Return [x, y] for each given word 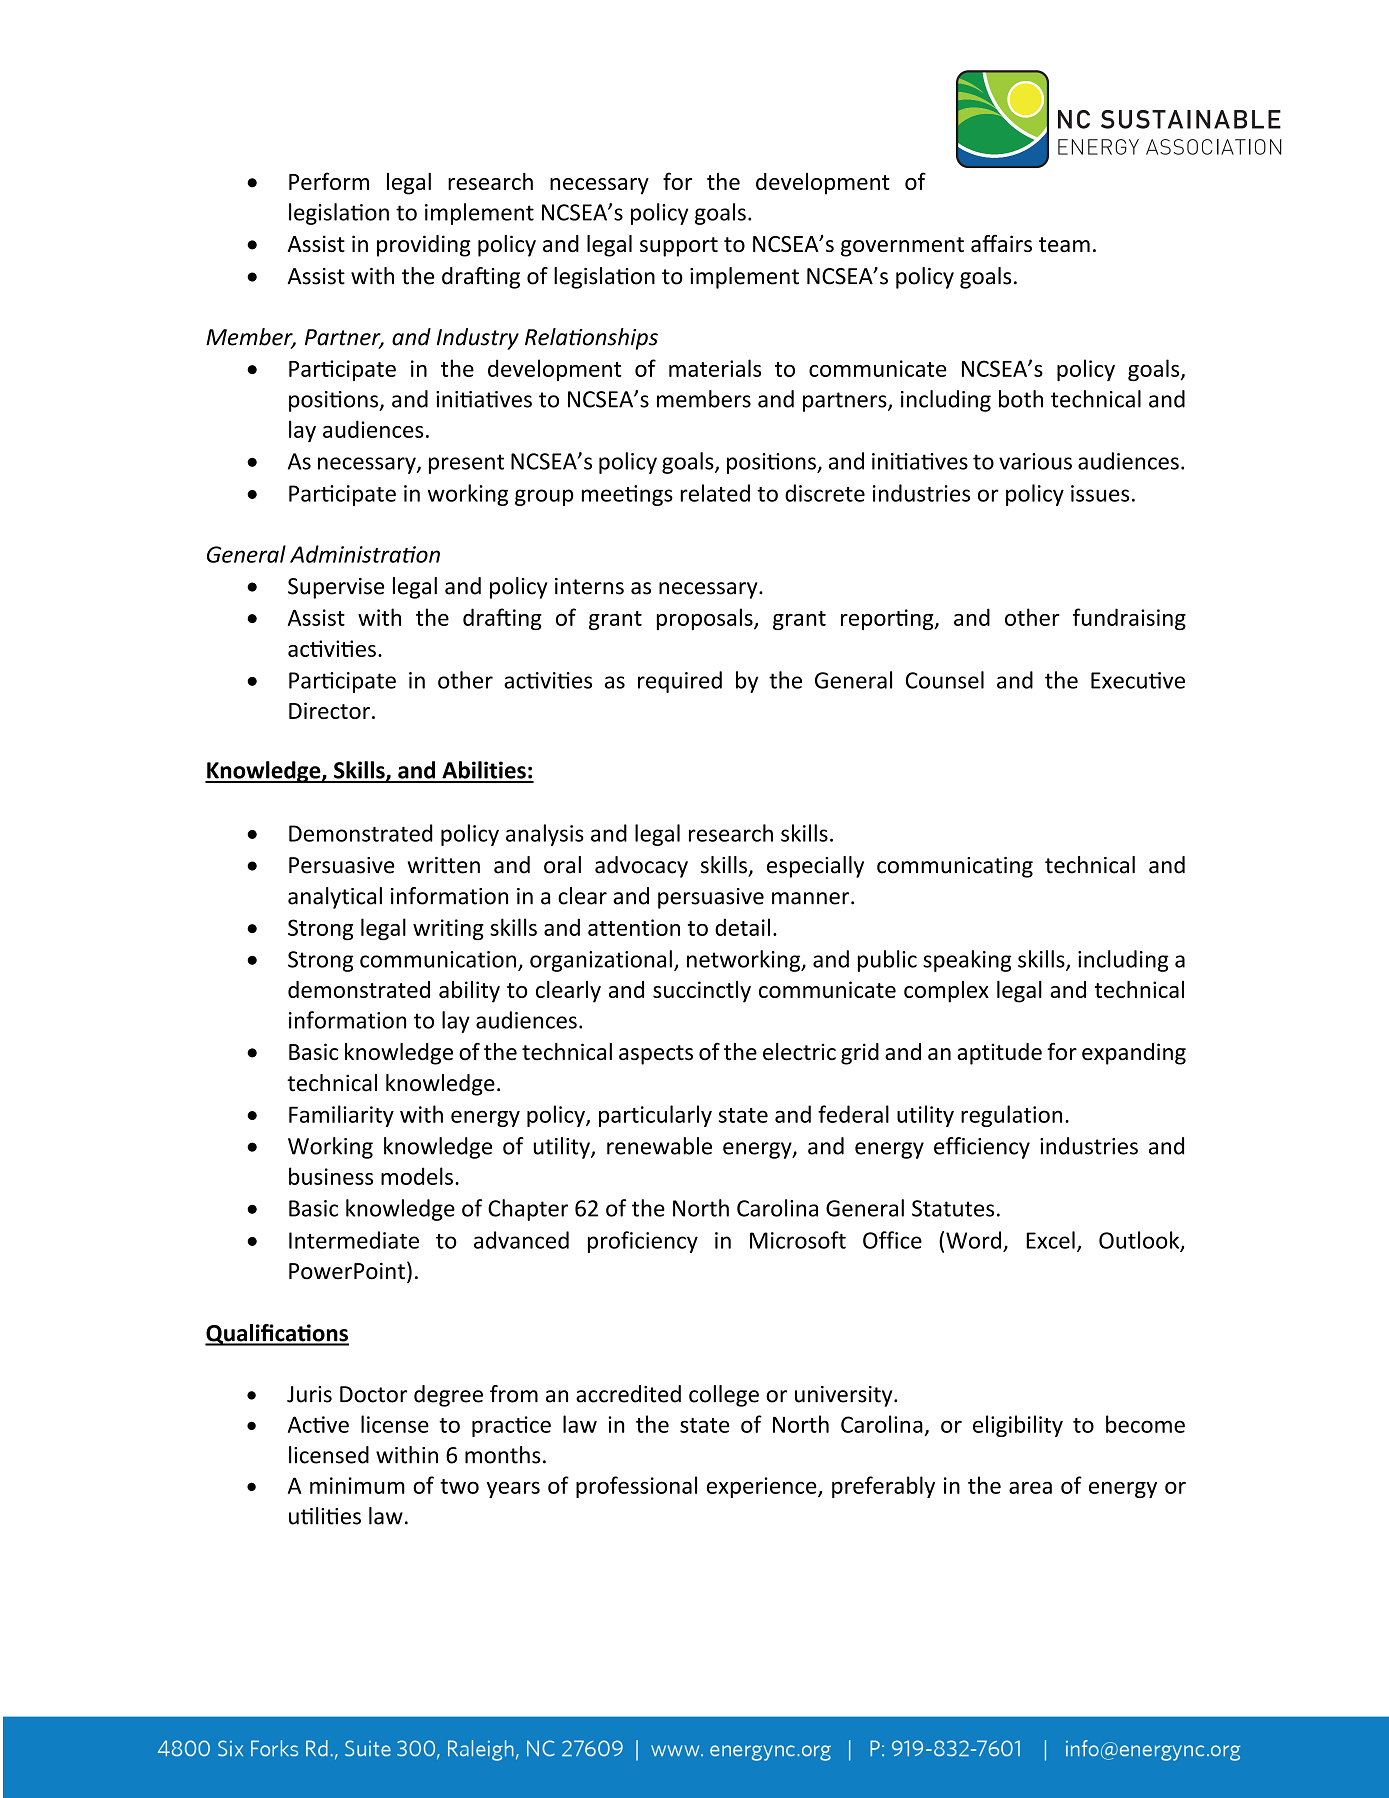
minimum [357, 1485]
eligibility [1018, 1426]
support [679, 247]
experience [763, 1487]
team [1064, 244]
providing [424, 246]
